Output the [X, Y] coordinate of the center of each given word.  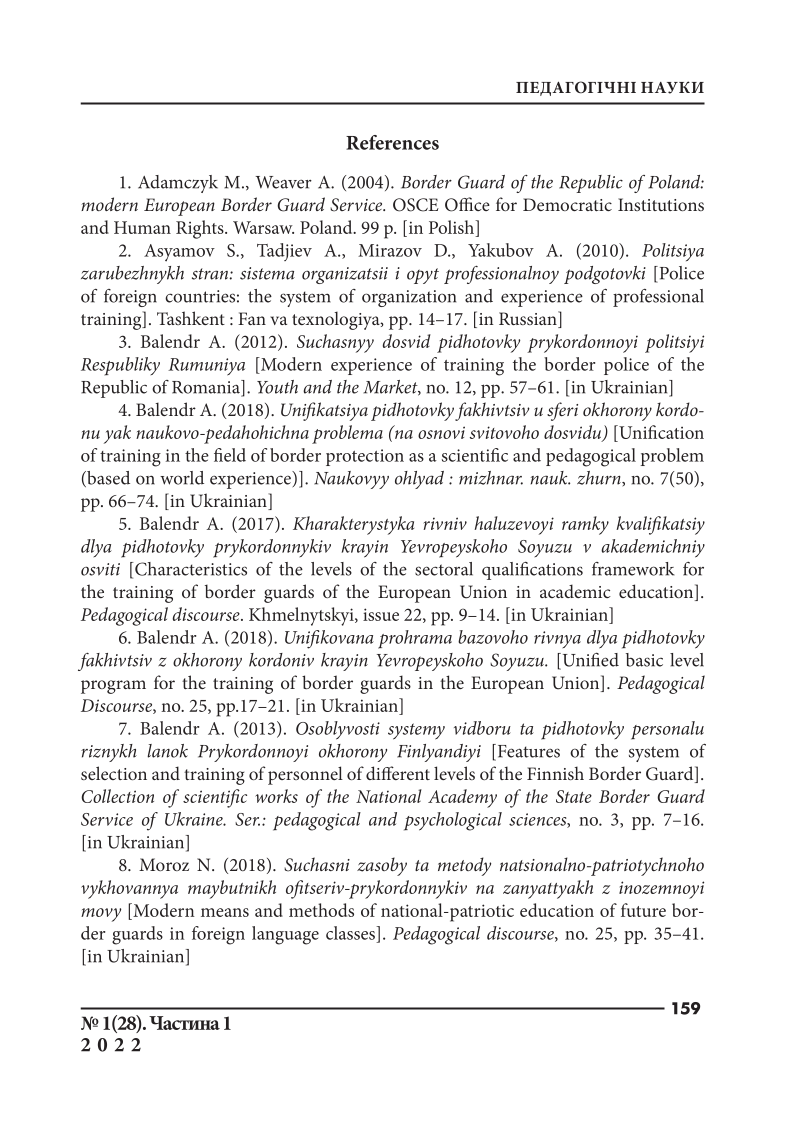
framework [633, 569]
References [392, 142]
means [225, 912]
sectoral [444, 569]
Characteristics [190, 569]
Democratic [567, 204]
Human [142, 227]
